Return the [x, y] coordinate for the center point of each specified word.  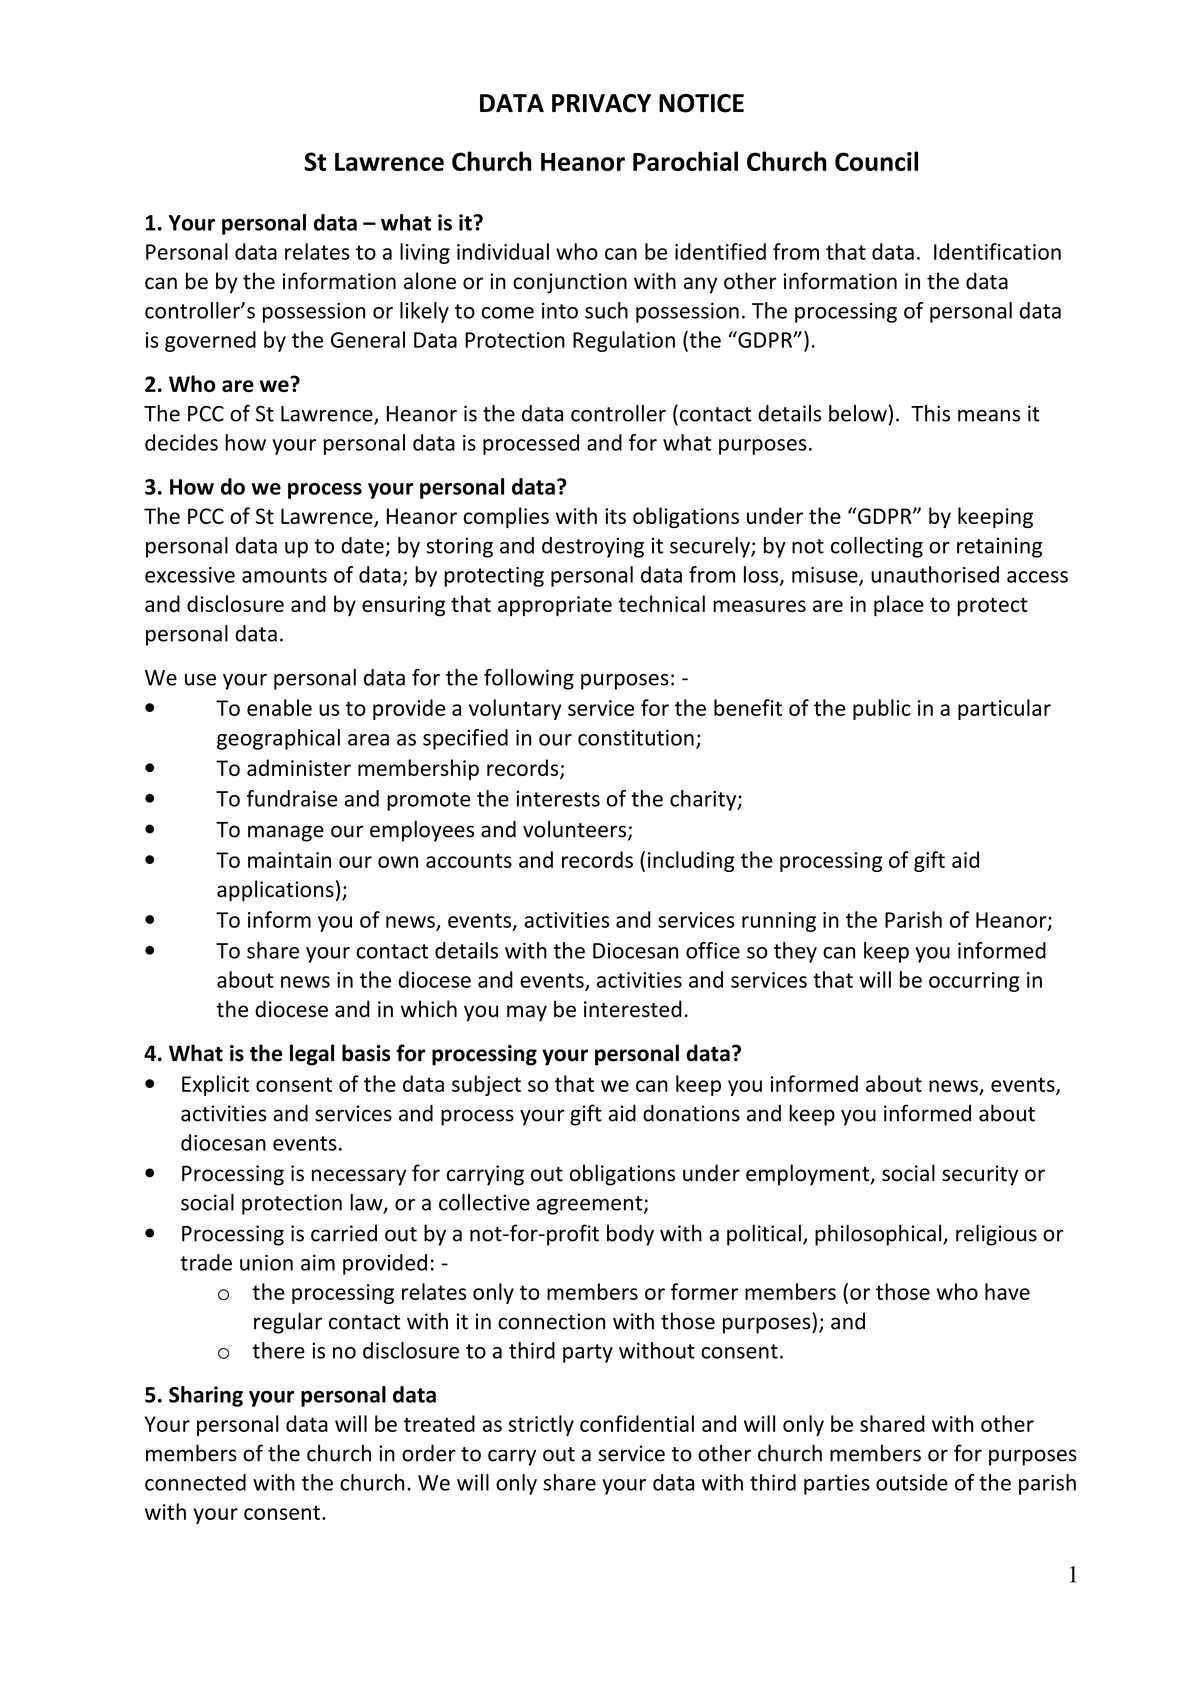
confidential [637, 1423]
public [881, 709]
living [425, 253]
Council [876, 161]
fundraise [292, 798]
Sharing [206, 1396]
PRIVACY [601, 103]
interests [558, 799]
